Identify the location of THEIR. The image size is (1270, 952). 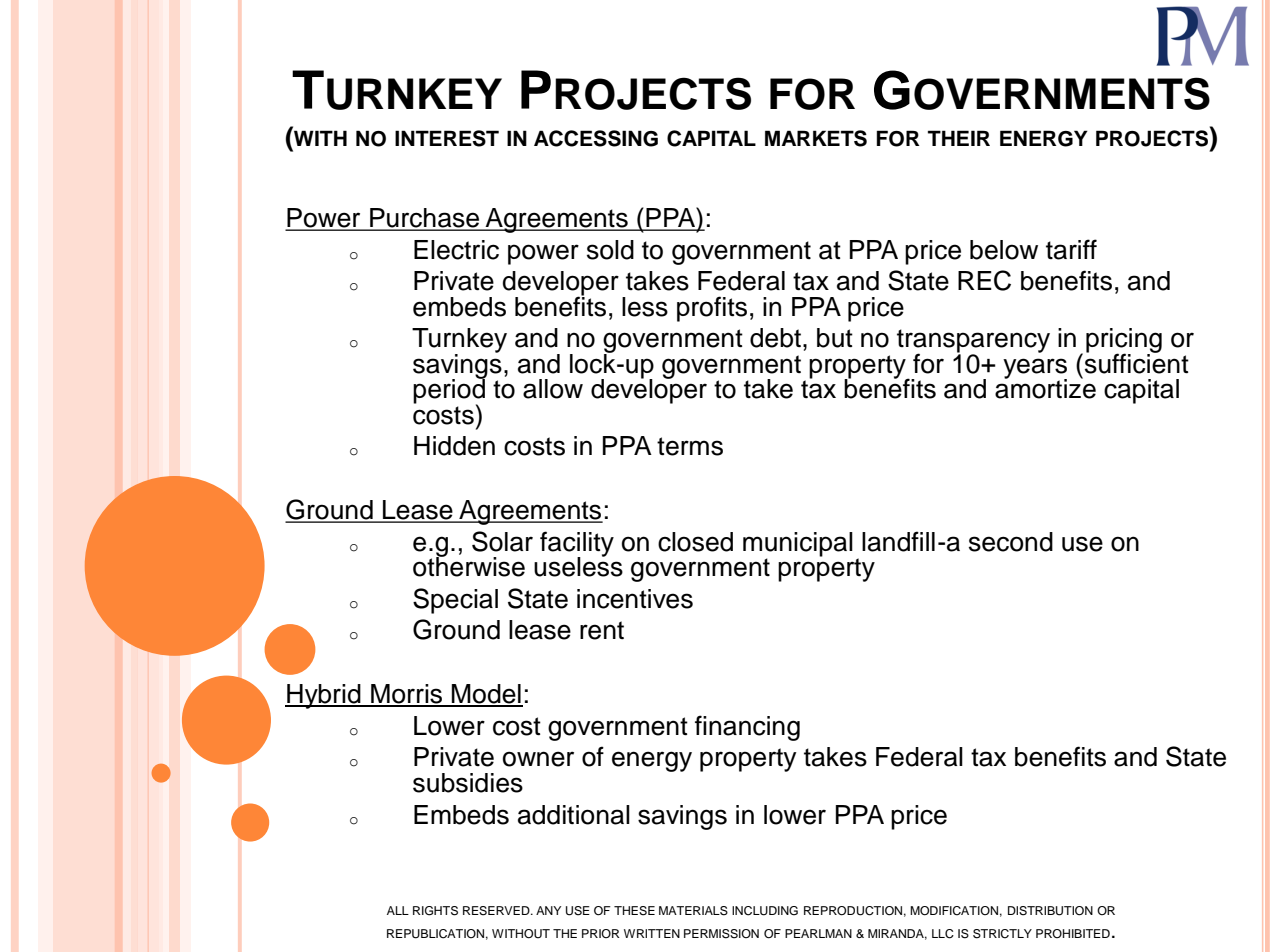
(959, 138).
